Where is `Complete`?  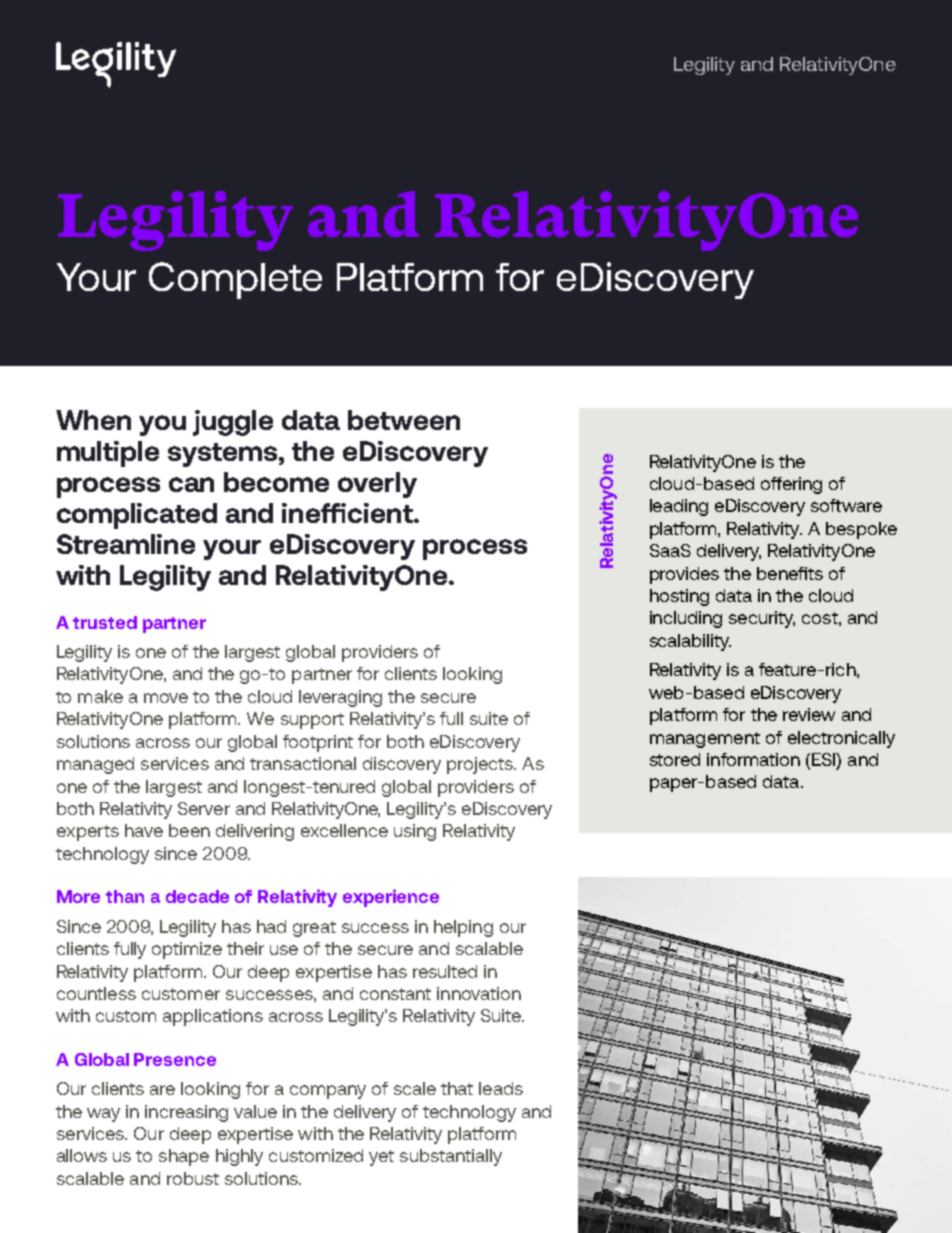
Complete is located at coordinates (235, 280).
